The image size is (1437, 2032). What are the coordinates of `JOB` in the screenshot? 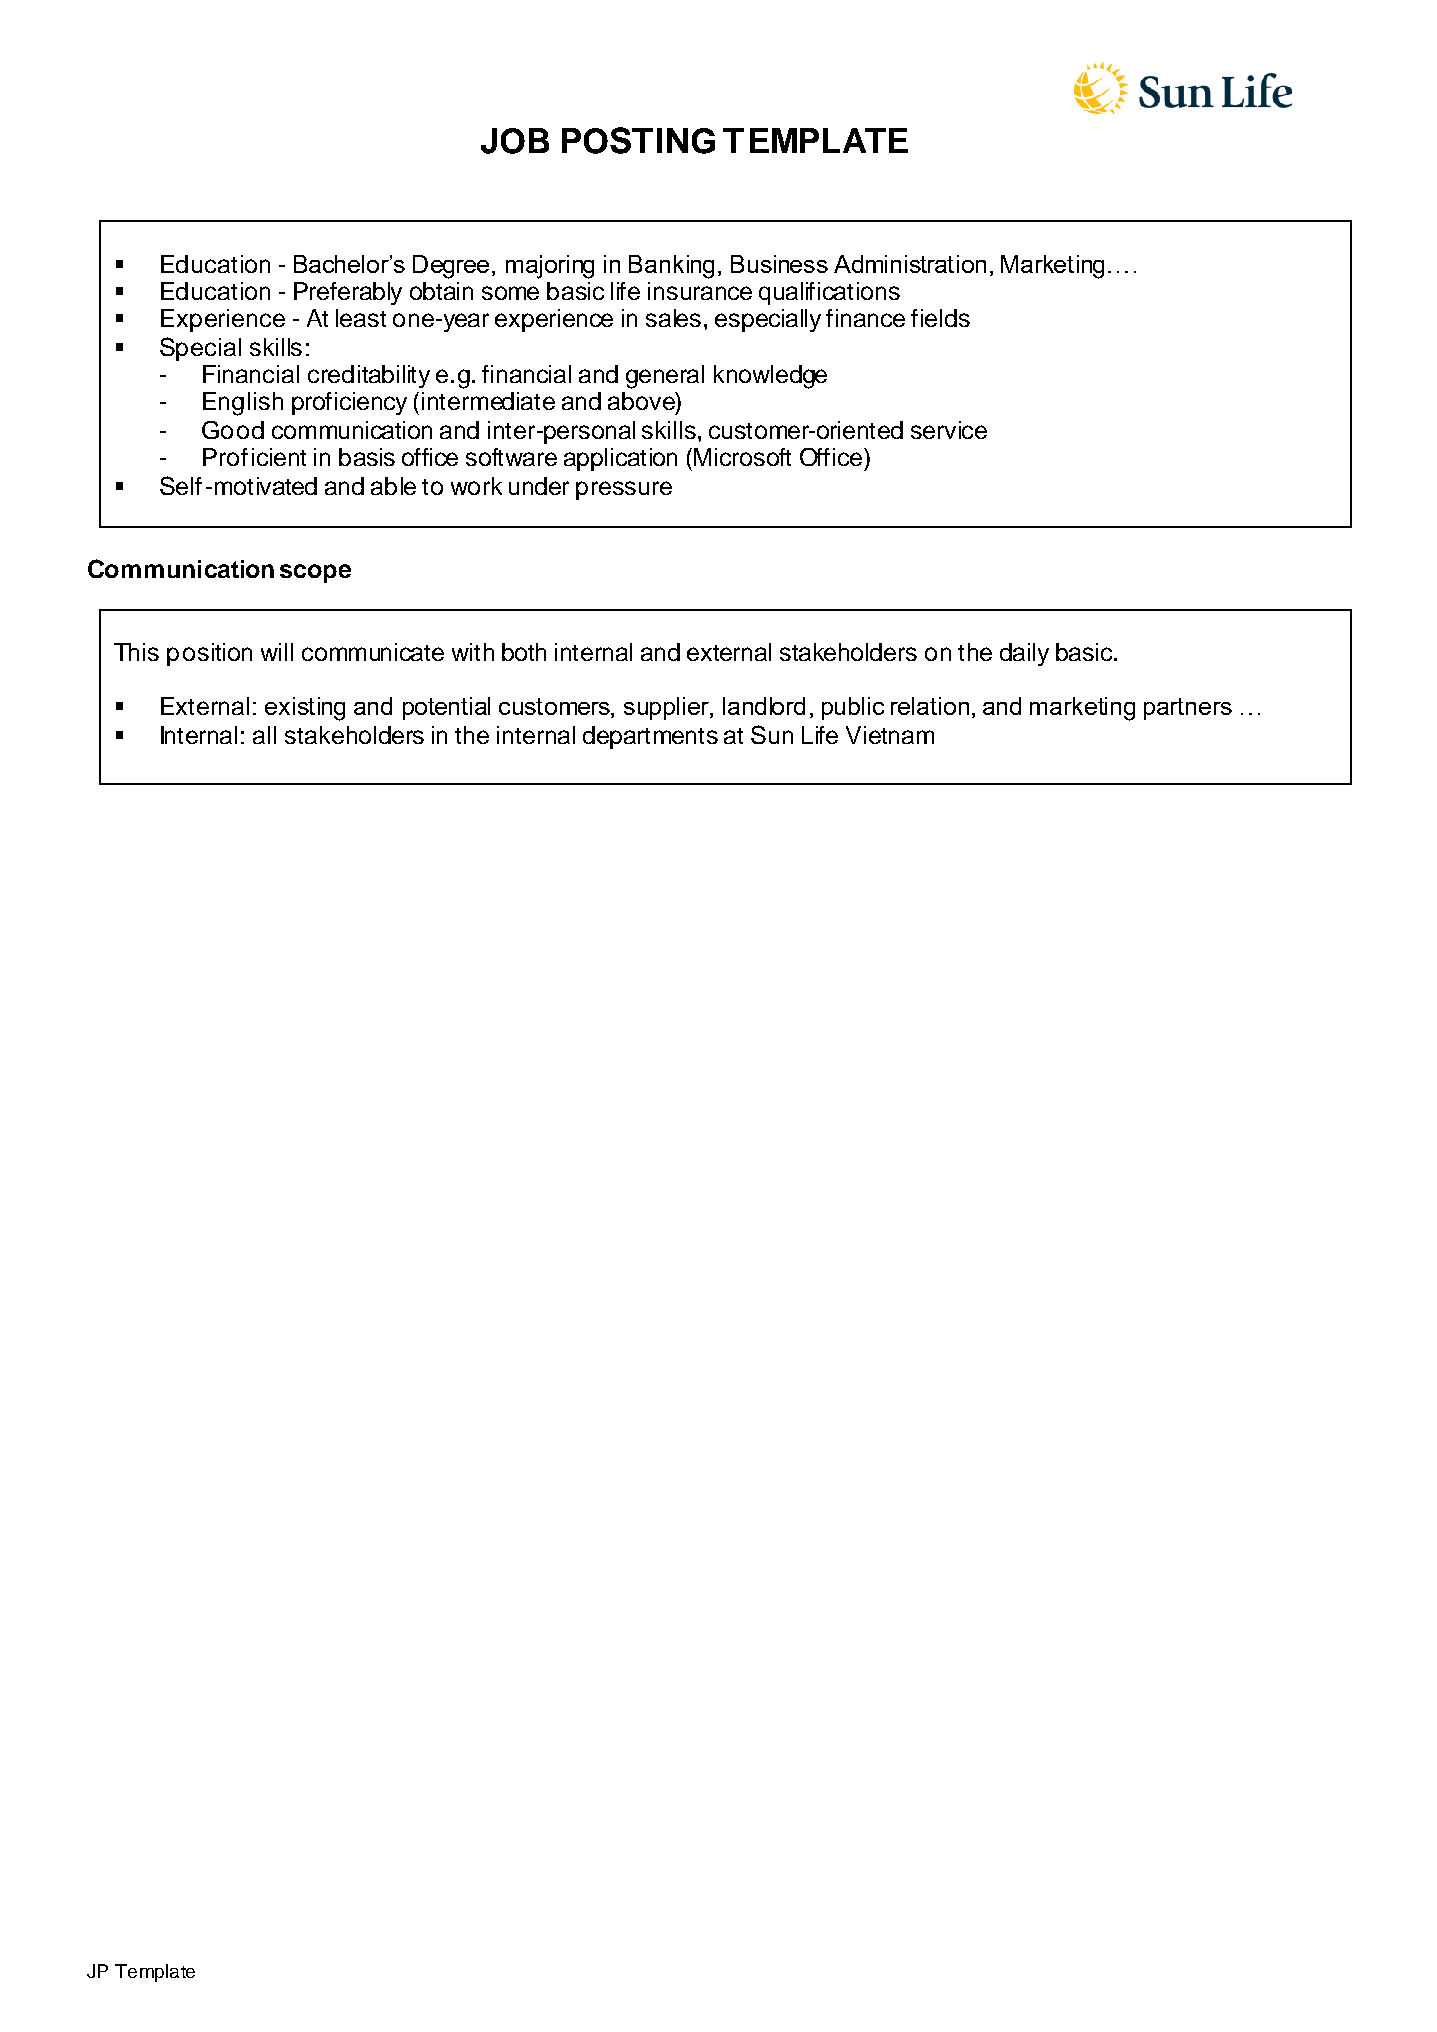 It's located at (515, 141).
